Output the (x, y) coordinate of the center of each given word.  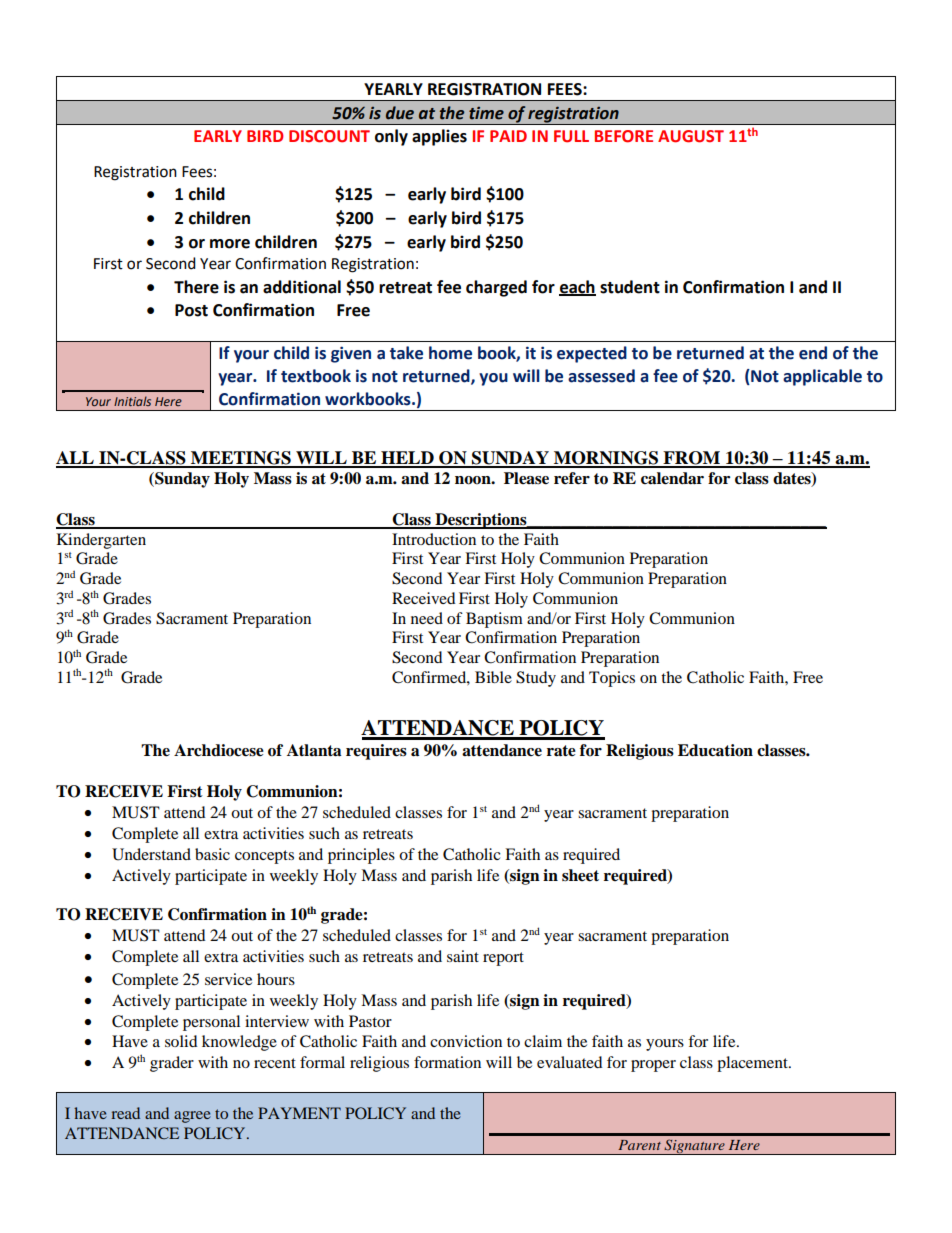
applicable (822, 377)
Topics (612, 679)
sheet (580, 875)
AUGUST (691, 136)
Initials (132, 401)
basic (212, 854)
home (450, 353)
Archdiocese (219, 750)
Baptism (494, 620)
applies (439, 137)
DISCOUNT (329, 136)
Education (715, 750)
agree (192, 1117)
